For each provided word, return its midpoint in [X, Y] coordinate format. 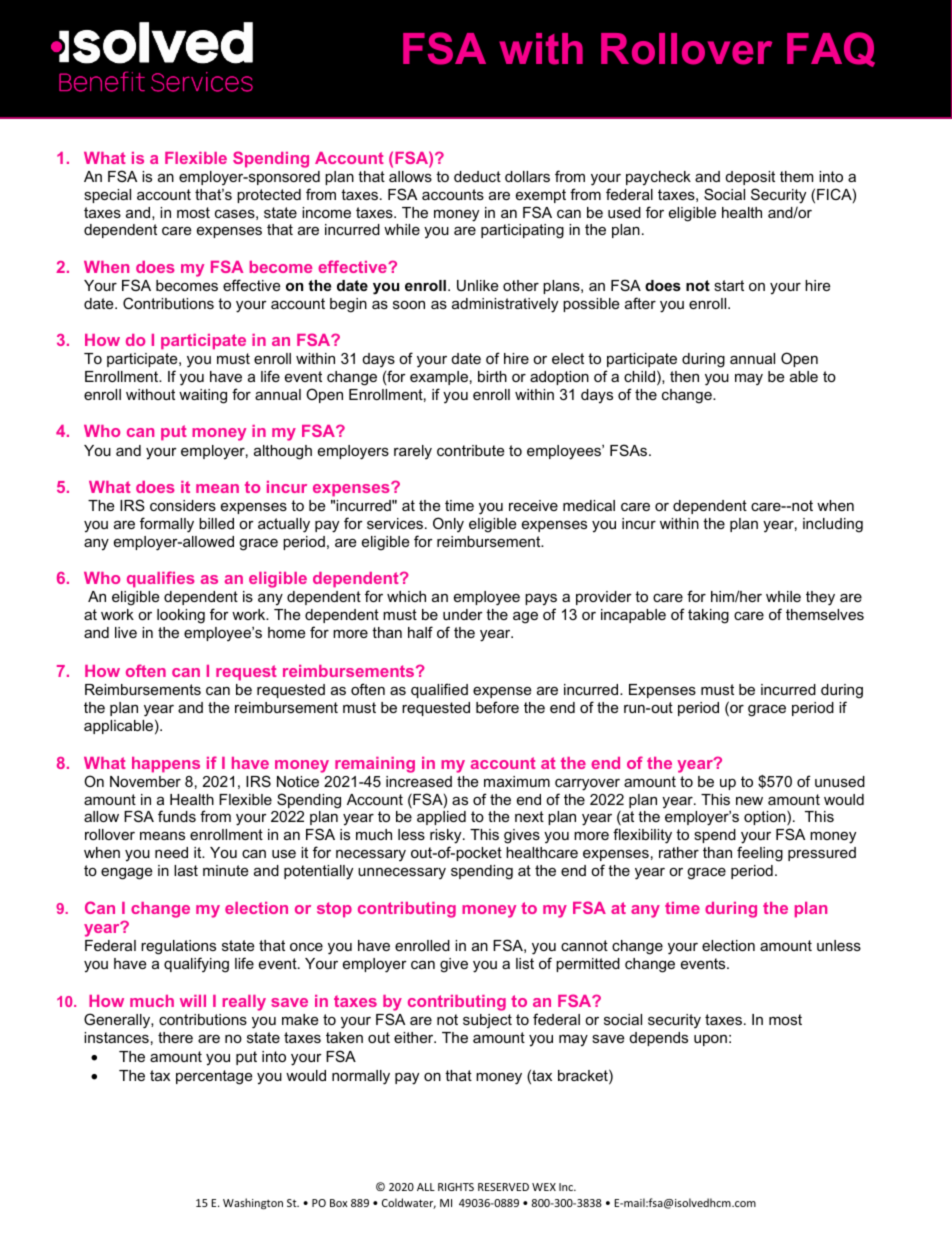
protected [269, 196]
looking [181, 616]
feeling [760, 854]
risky [447, 838]
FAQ [831, 49]
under [463, 614]
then [684, 376]
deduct [477, 176]
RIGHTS [456, 1187]
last [186, 870]
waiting [203, 396]
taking [708, 616]
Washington [253, 1204]
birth [492, 376]
